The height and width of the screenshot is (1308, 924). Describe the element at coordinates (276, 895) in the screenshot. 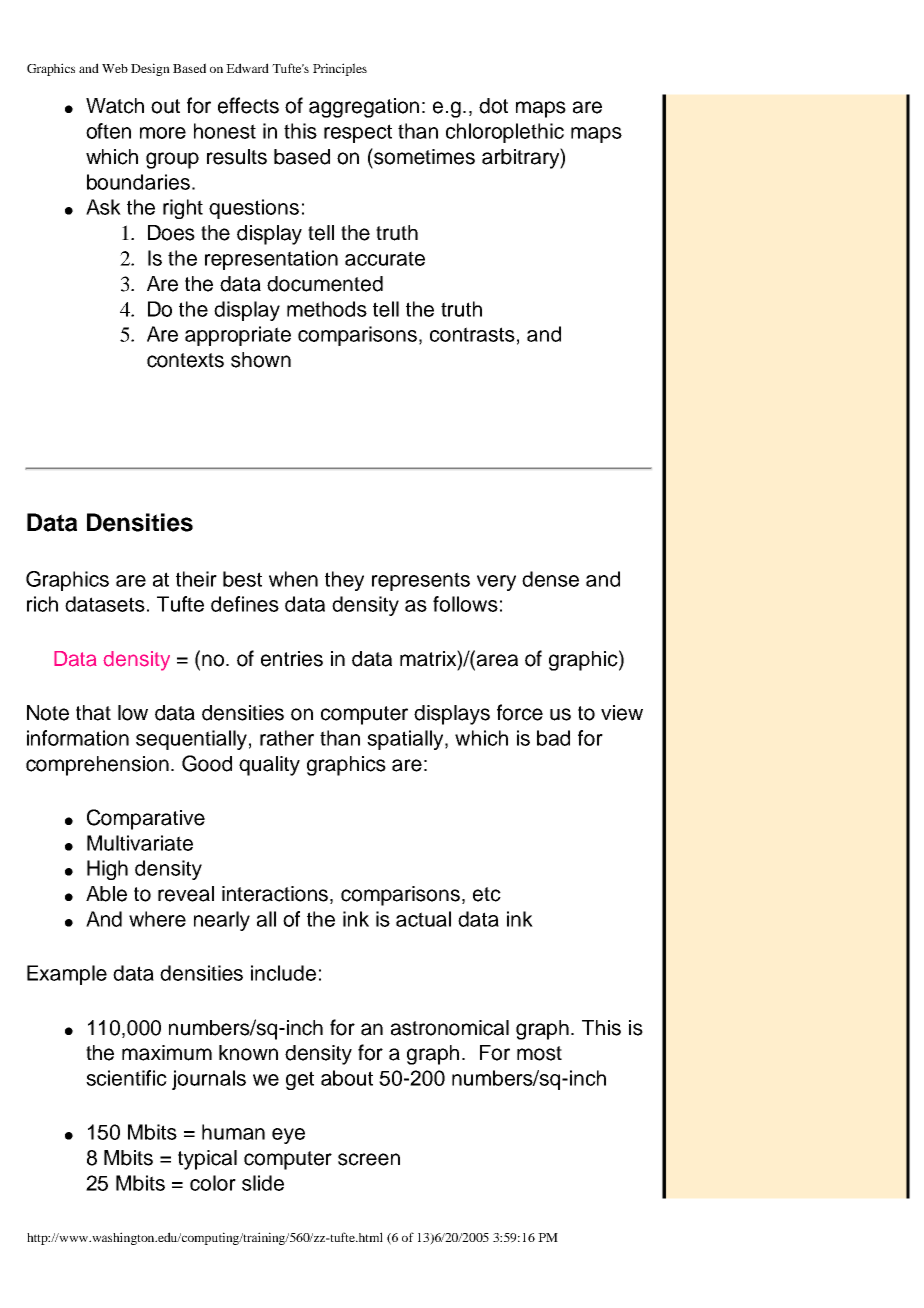

I see `interactions` at that location.
